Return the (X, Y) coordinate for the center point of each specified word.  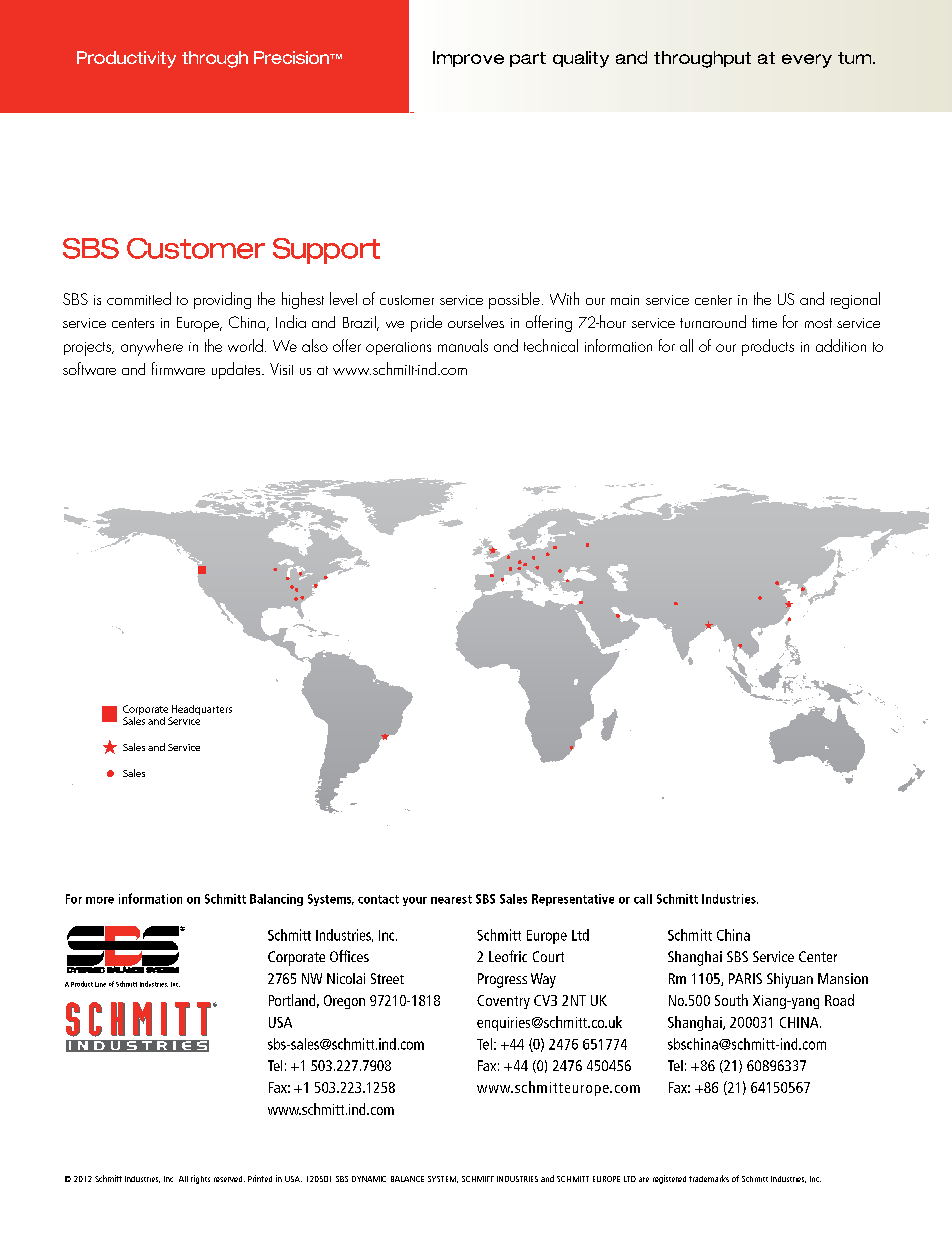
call (643, 899)
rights (200, 1179)
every (807, 61)
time (764, 323)
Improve (468, 59)
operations (398, 348)
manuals (463, 345)
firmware (178, 368)
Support (326, 251)
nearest (451, 899)
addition (841, 345)
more (100, 900)
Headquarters (202, 710)
